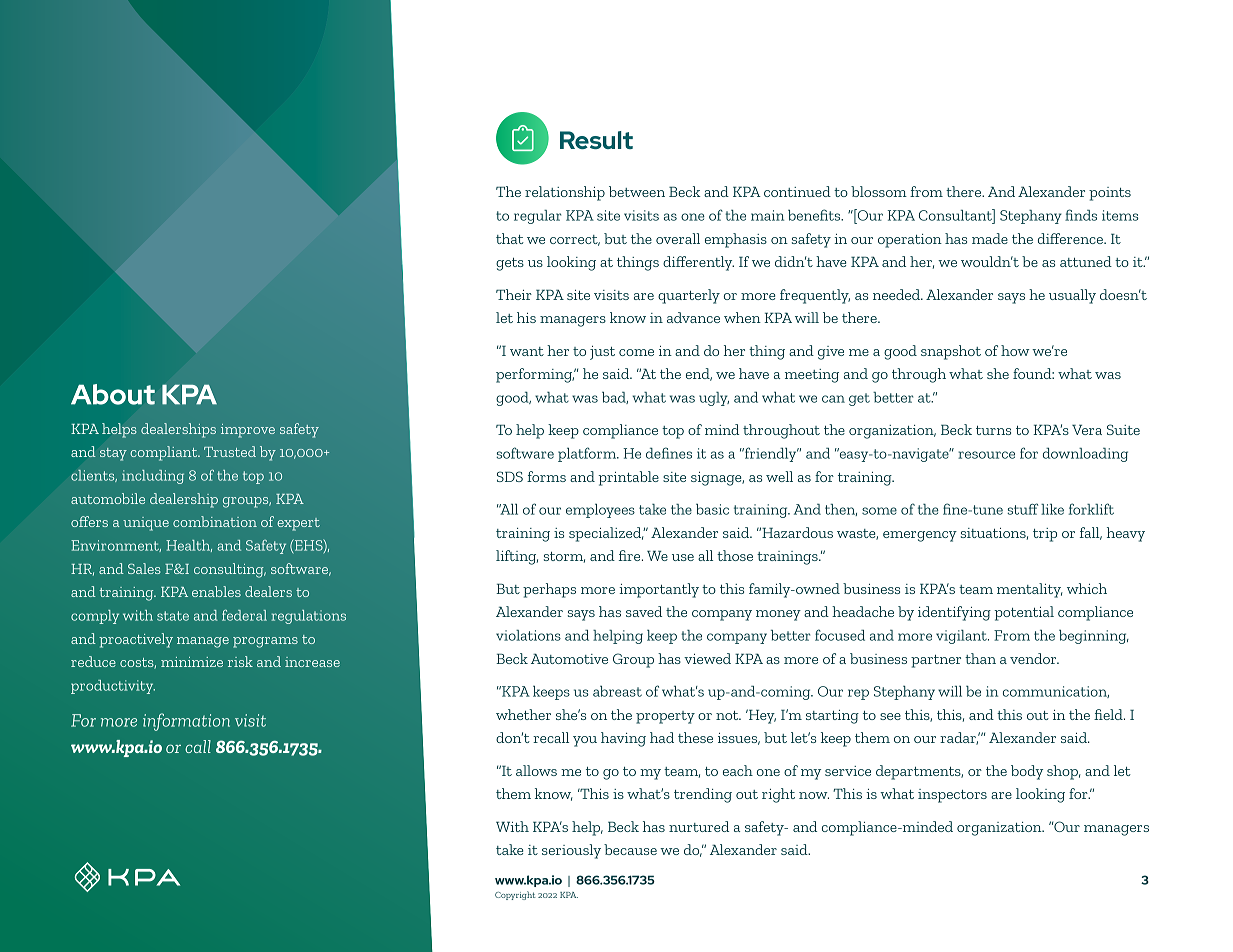 The image size is (1233, 952). I want to click on stuff, so click(1022, 509).
